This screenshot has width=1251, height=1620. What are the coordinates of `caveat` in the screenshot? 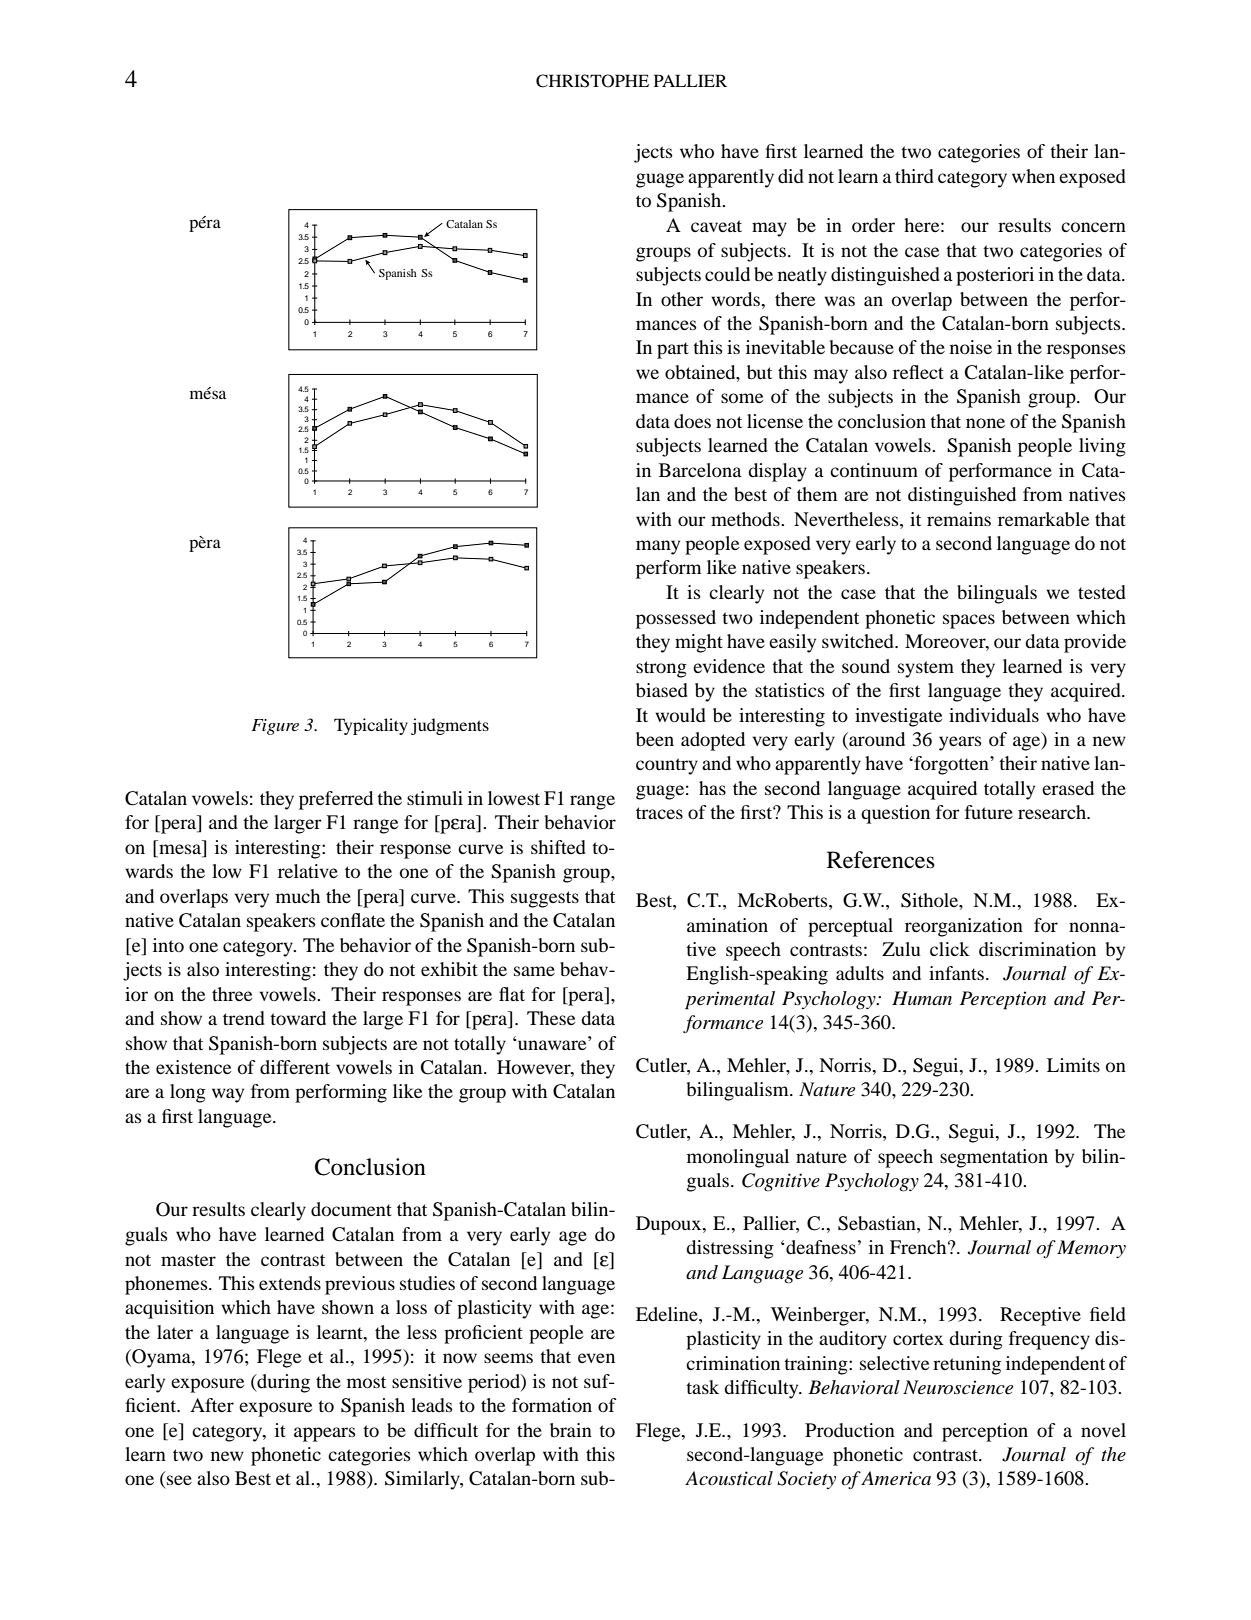 It's located at (716, 226).
